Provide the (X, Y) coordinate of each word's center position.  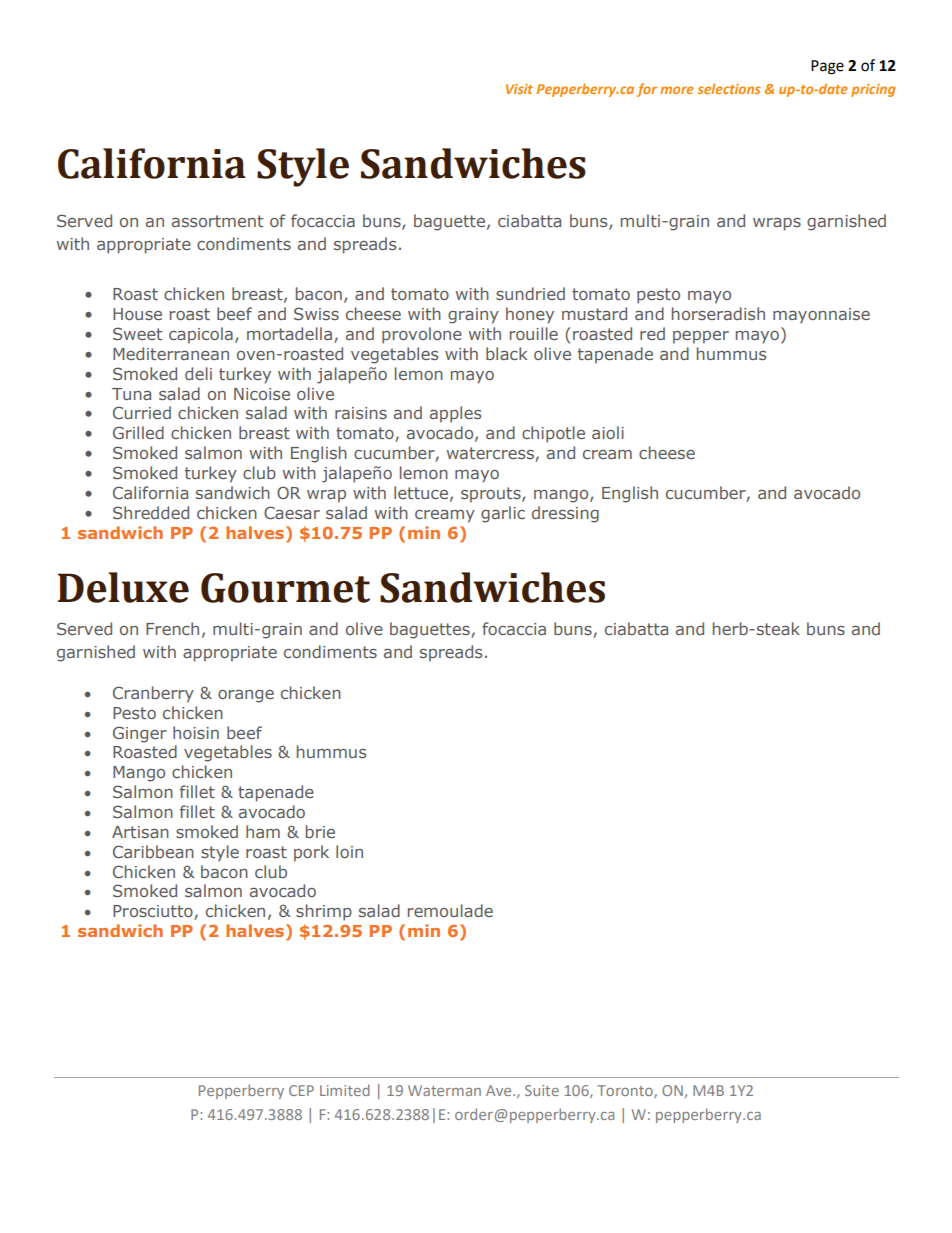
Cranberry (153, 694)
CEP (301, 1090)
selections (728, 88)
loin (349, 851)
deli (198, 373)
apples (455, 414)
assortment (217, 221)
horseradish (718, 313)
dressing (565, 514)
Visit (519, 89)
